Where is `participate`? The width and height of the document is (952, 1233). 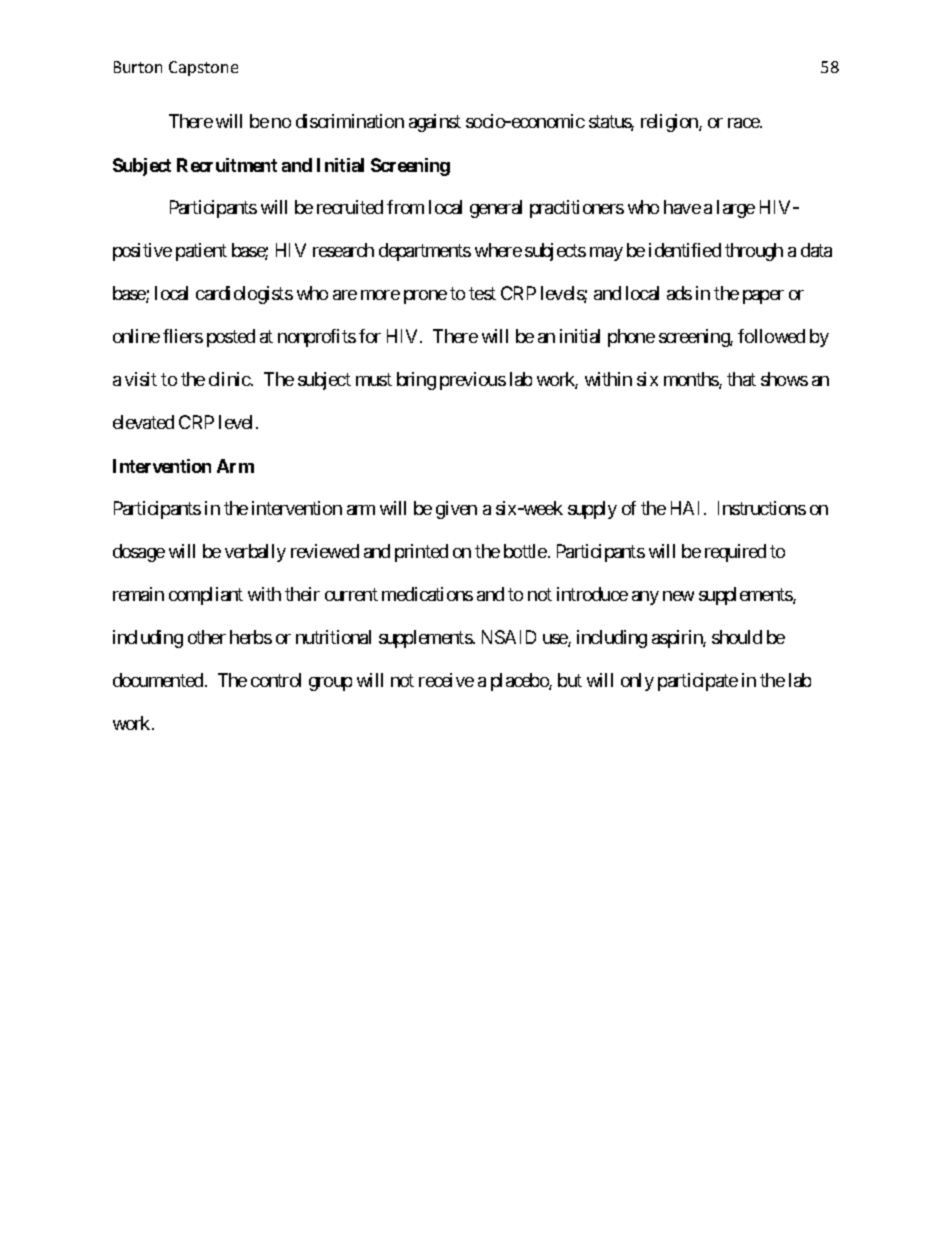 participate is located at coordinates (698, 682).
